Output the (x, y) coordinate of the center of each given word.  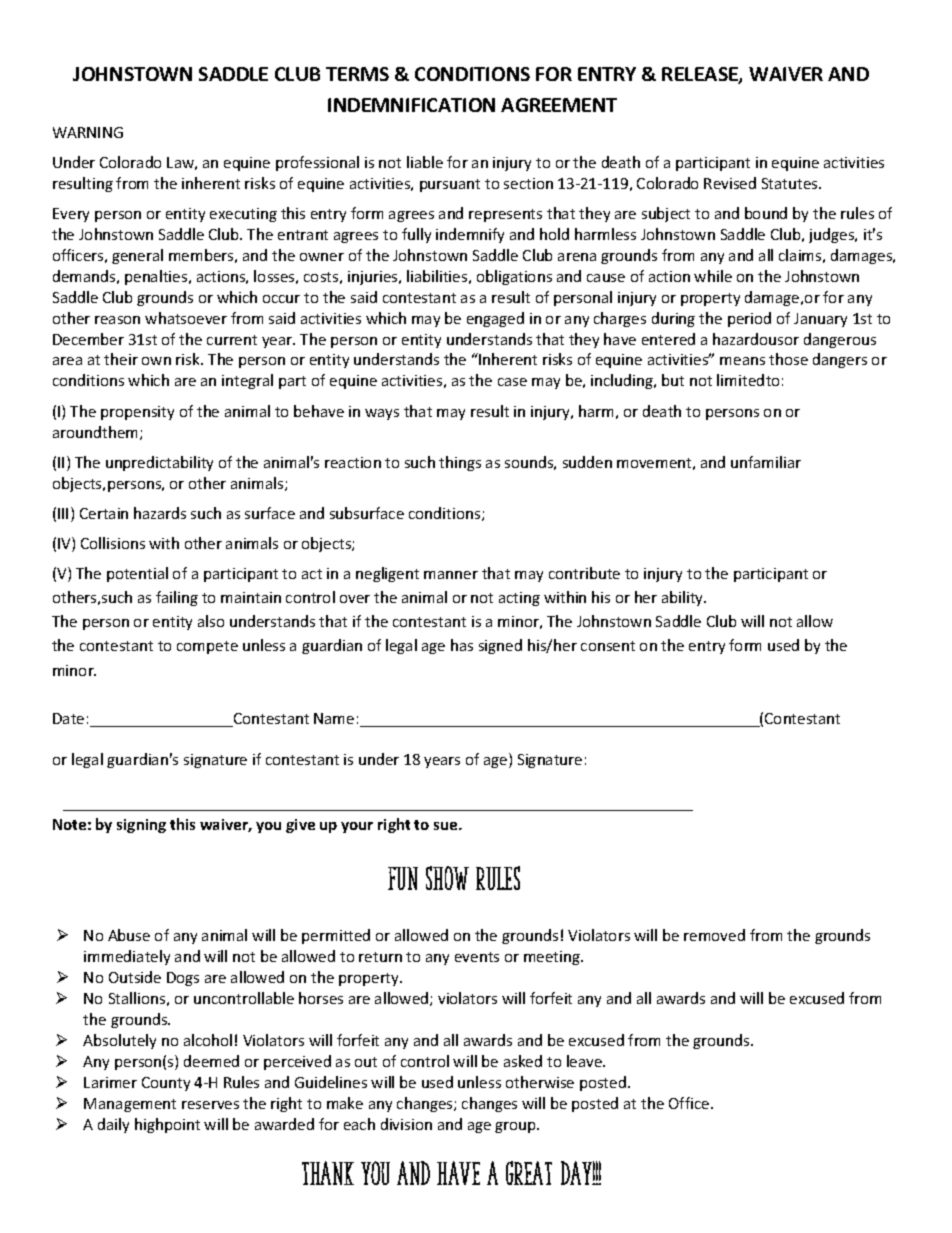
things (460, 463)
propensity (137, 413)
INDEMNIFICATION (411, 105)
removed (714, 935)
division (406, 1124)
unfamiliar (766, 462)
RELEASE (701, 75)
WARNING (88, 132)
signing (141, 826)
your (357, 827)
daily (113, 1125)
